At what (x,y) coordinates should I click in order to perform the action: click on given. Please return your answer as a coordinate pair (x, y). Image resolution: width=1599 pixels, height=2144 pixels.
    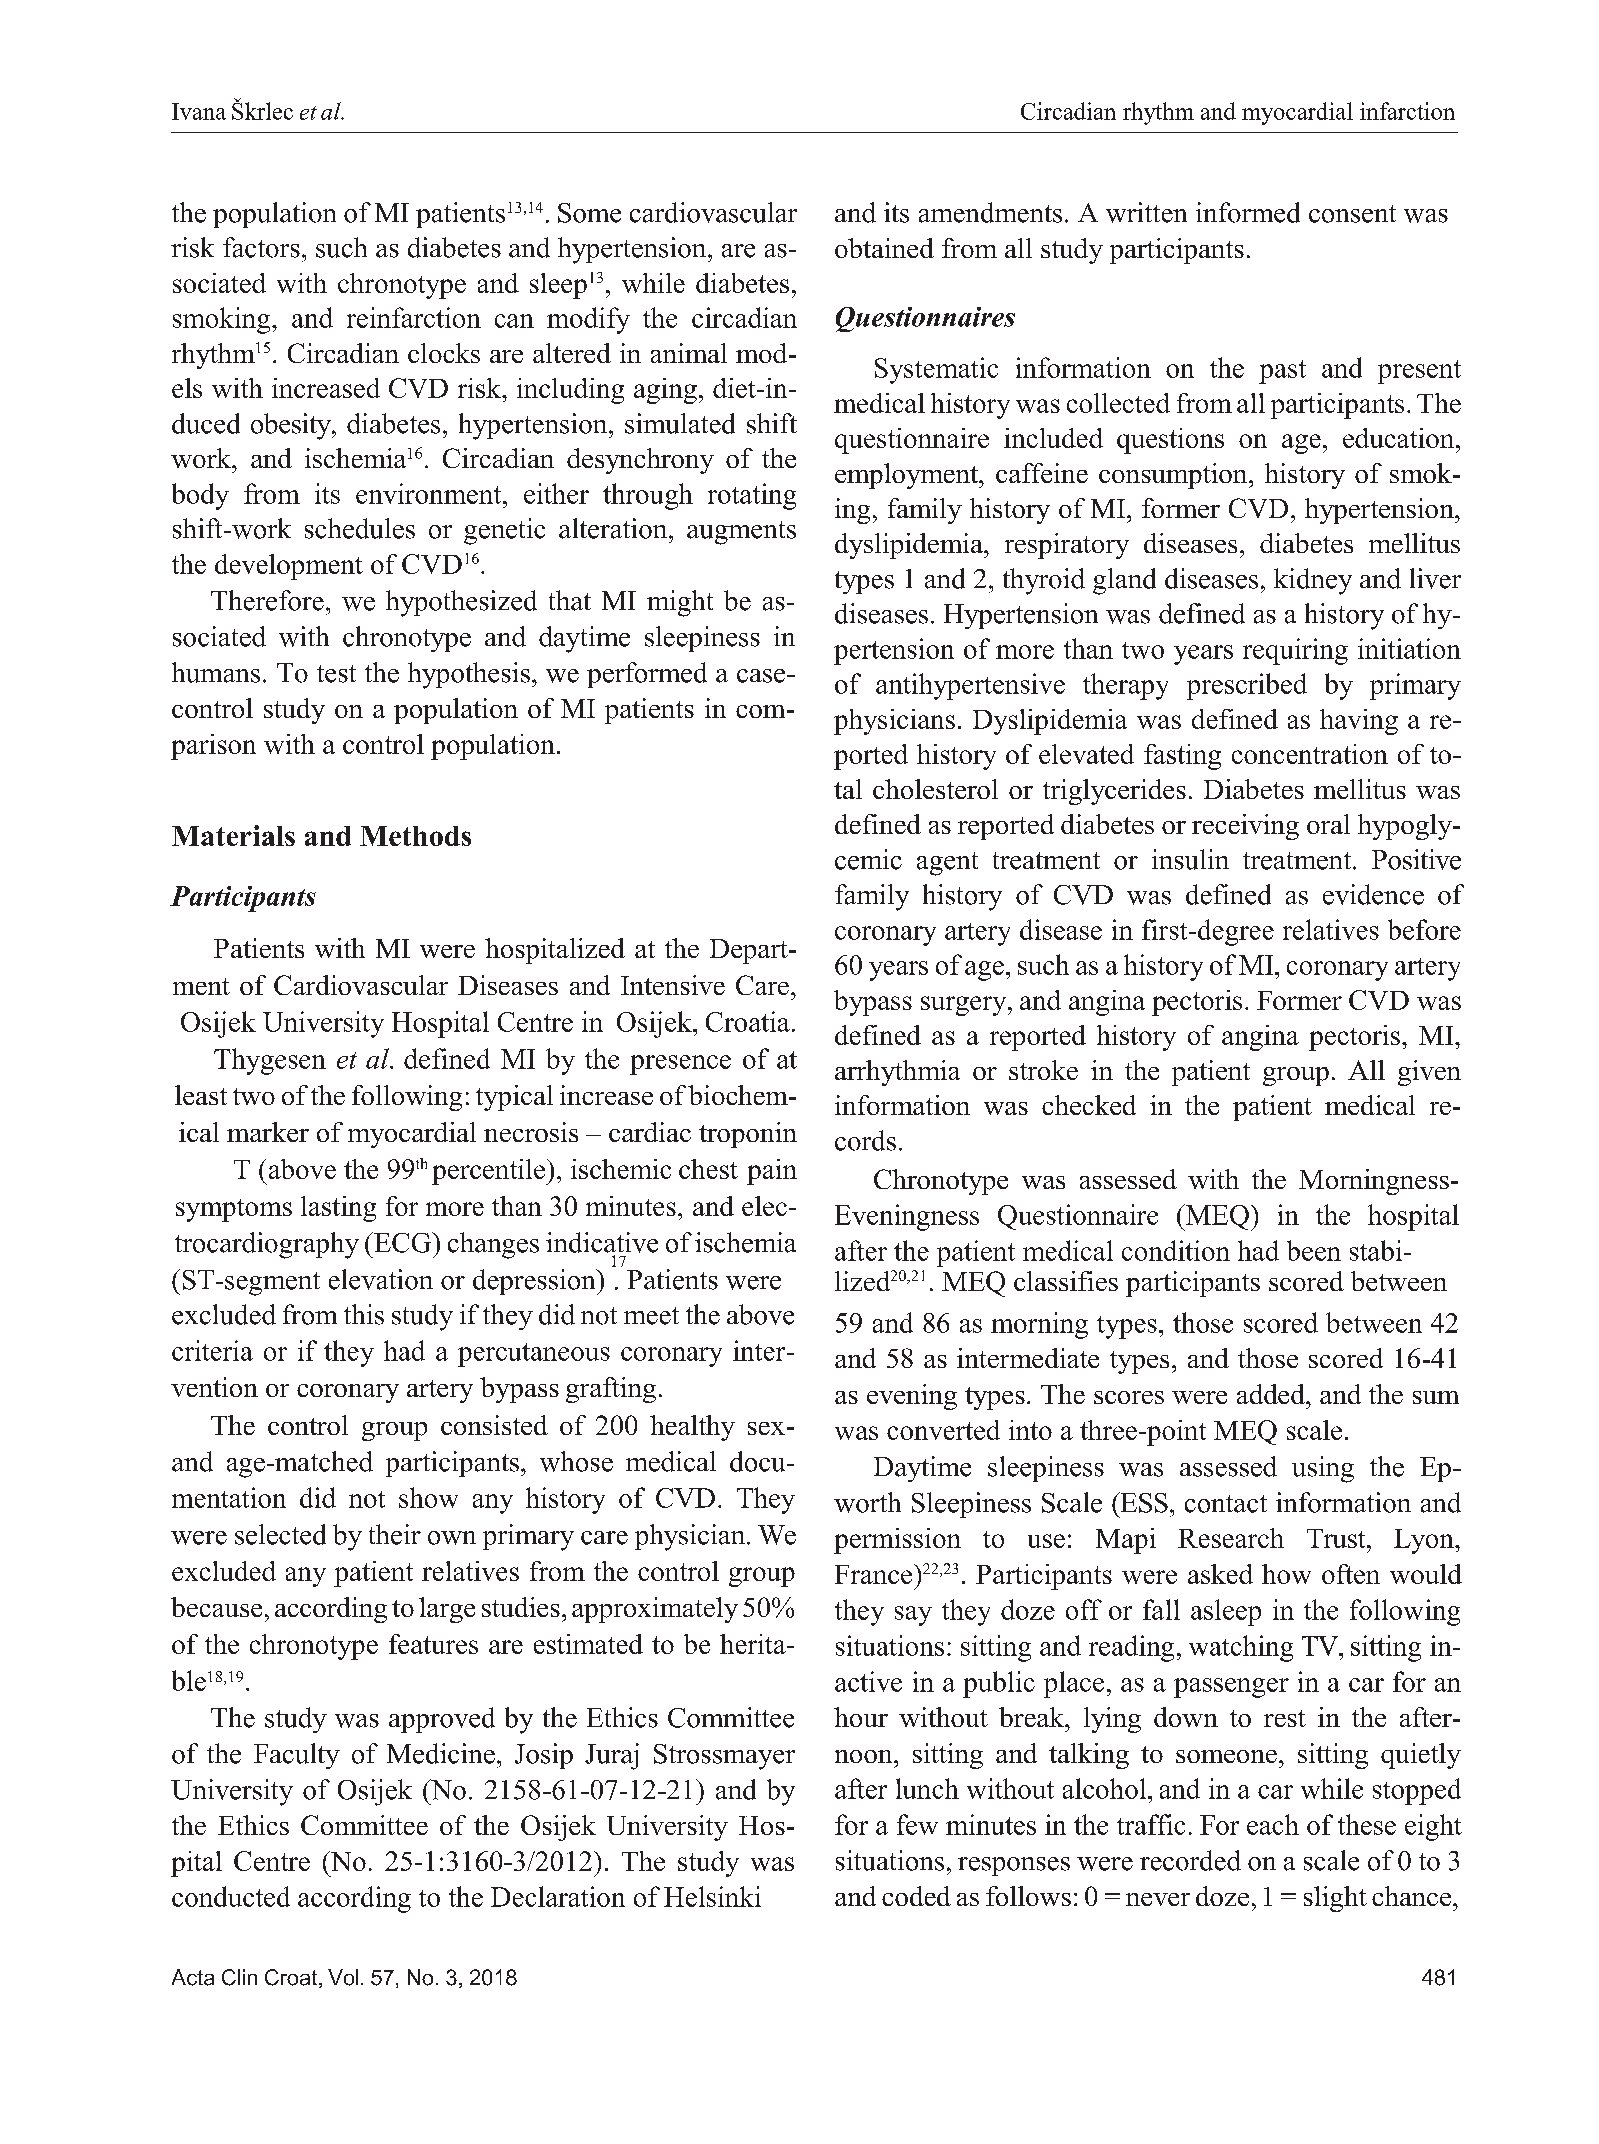
    Looking at the image, I should click on (1429, 1073).
